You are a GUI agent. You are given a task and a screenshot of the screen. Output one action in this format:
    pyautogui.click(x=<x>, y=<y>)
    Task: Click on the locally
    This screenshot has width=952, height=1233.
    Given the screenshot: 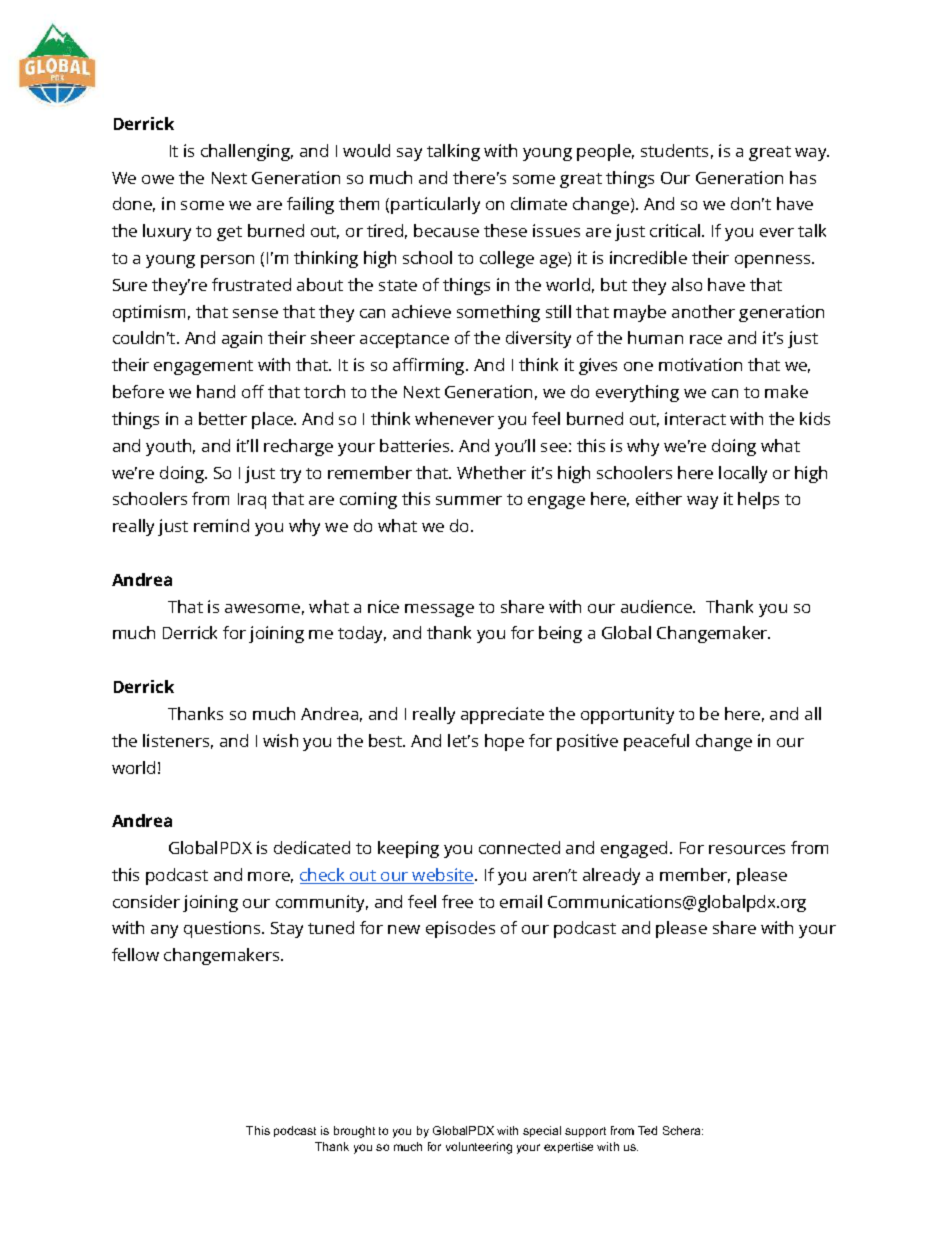 What is the action you would take?
    pyautogui.click(x=743, y=474)
